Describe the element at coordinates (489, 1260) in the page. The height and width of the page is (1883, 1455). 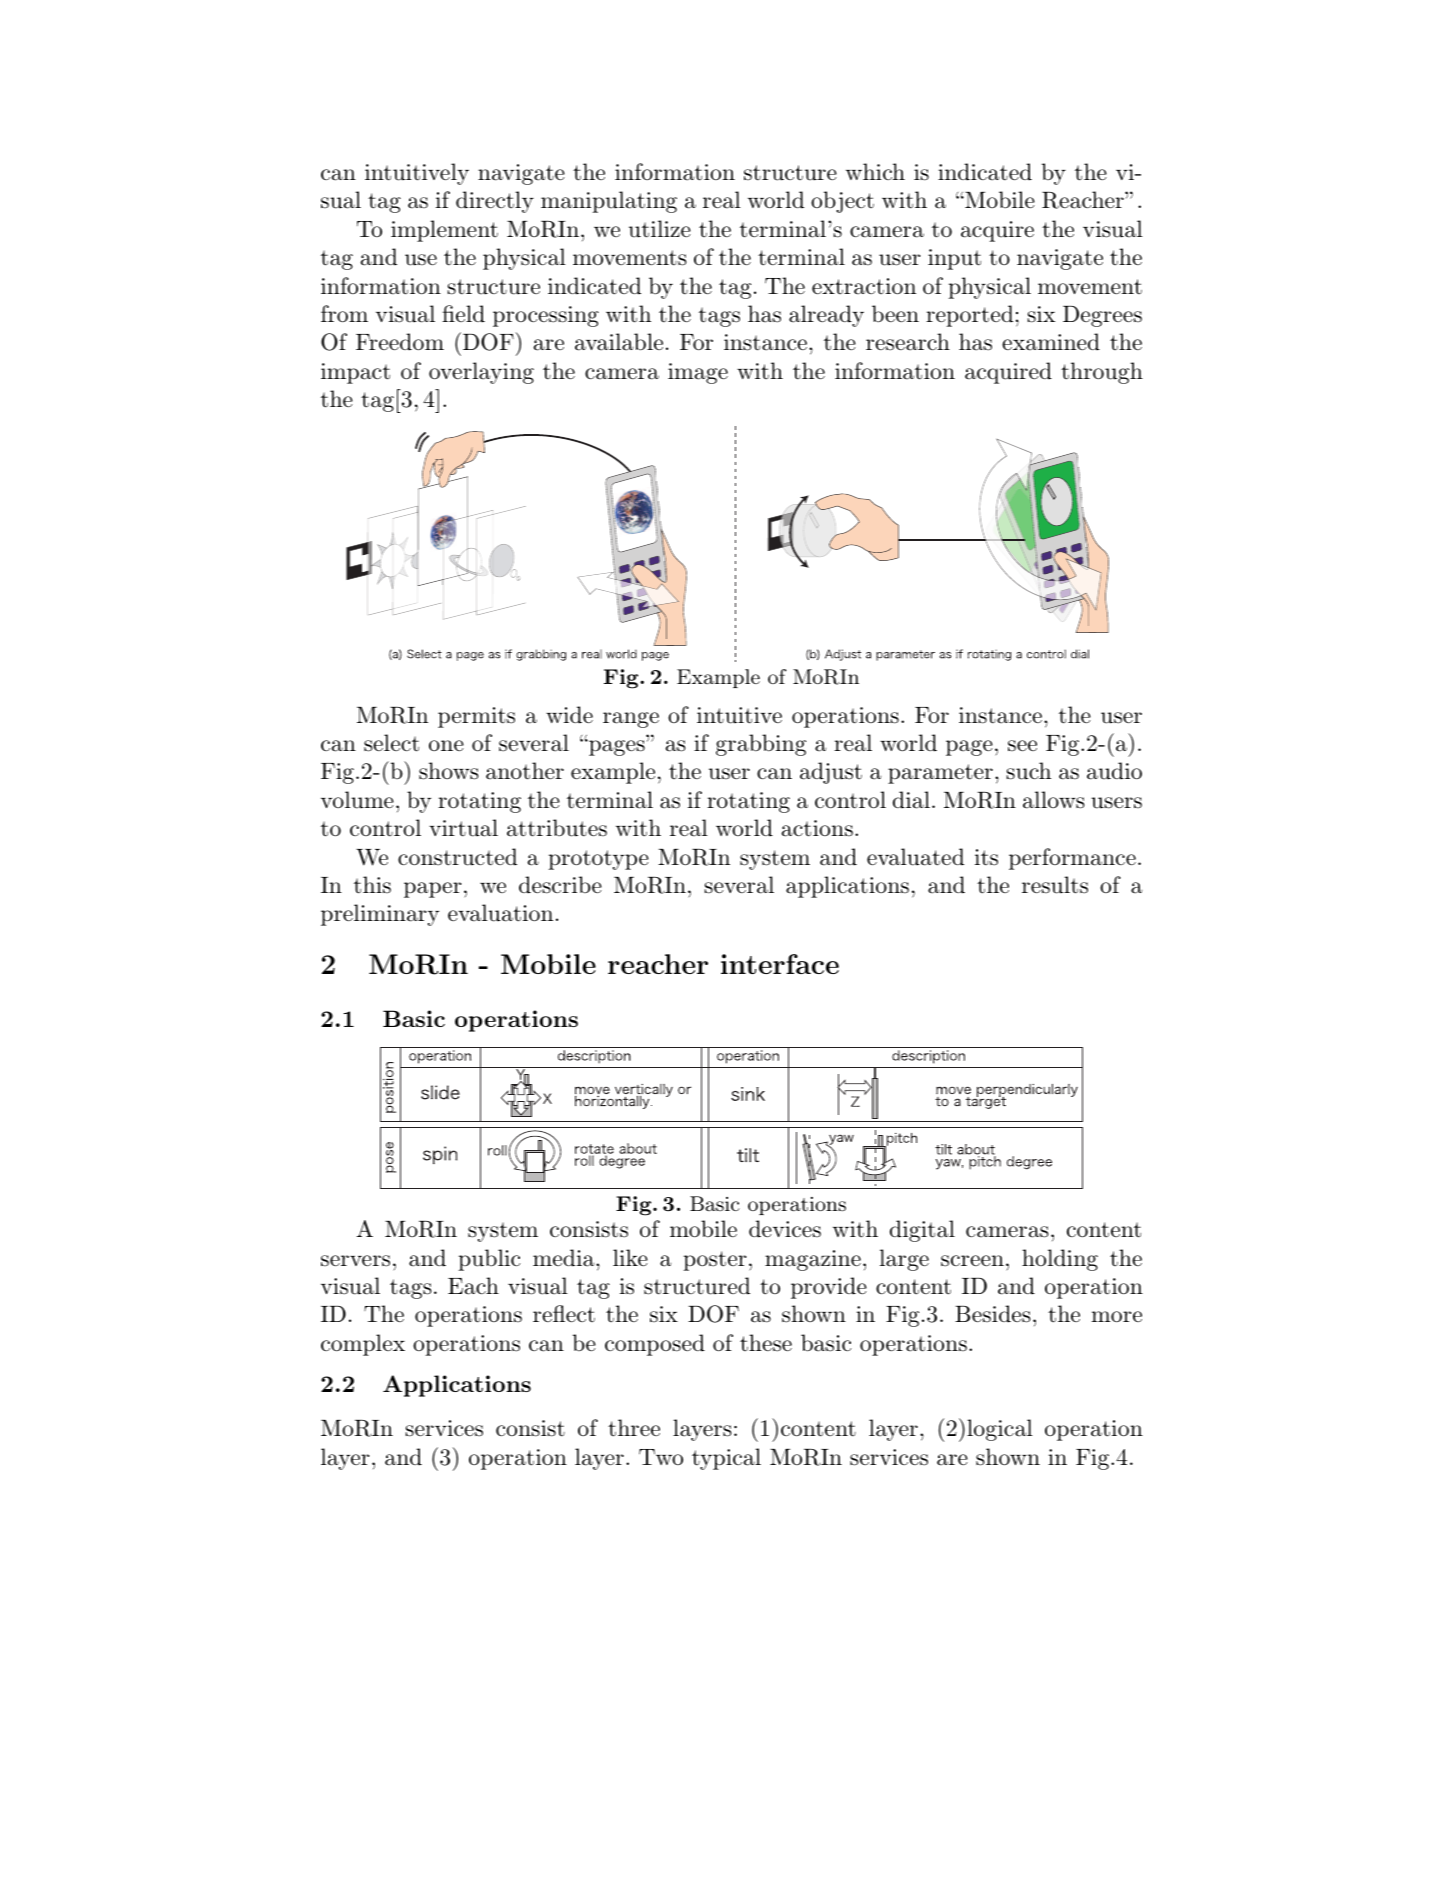
I see `public` at that location.
